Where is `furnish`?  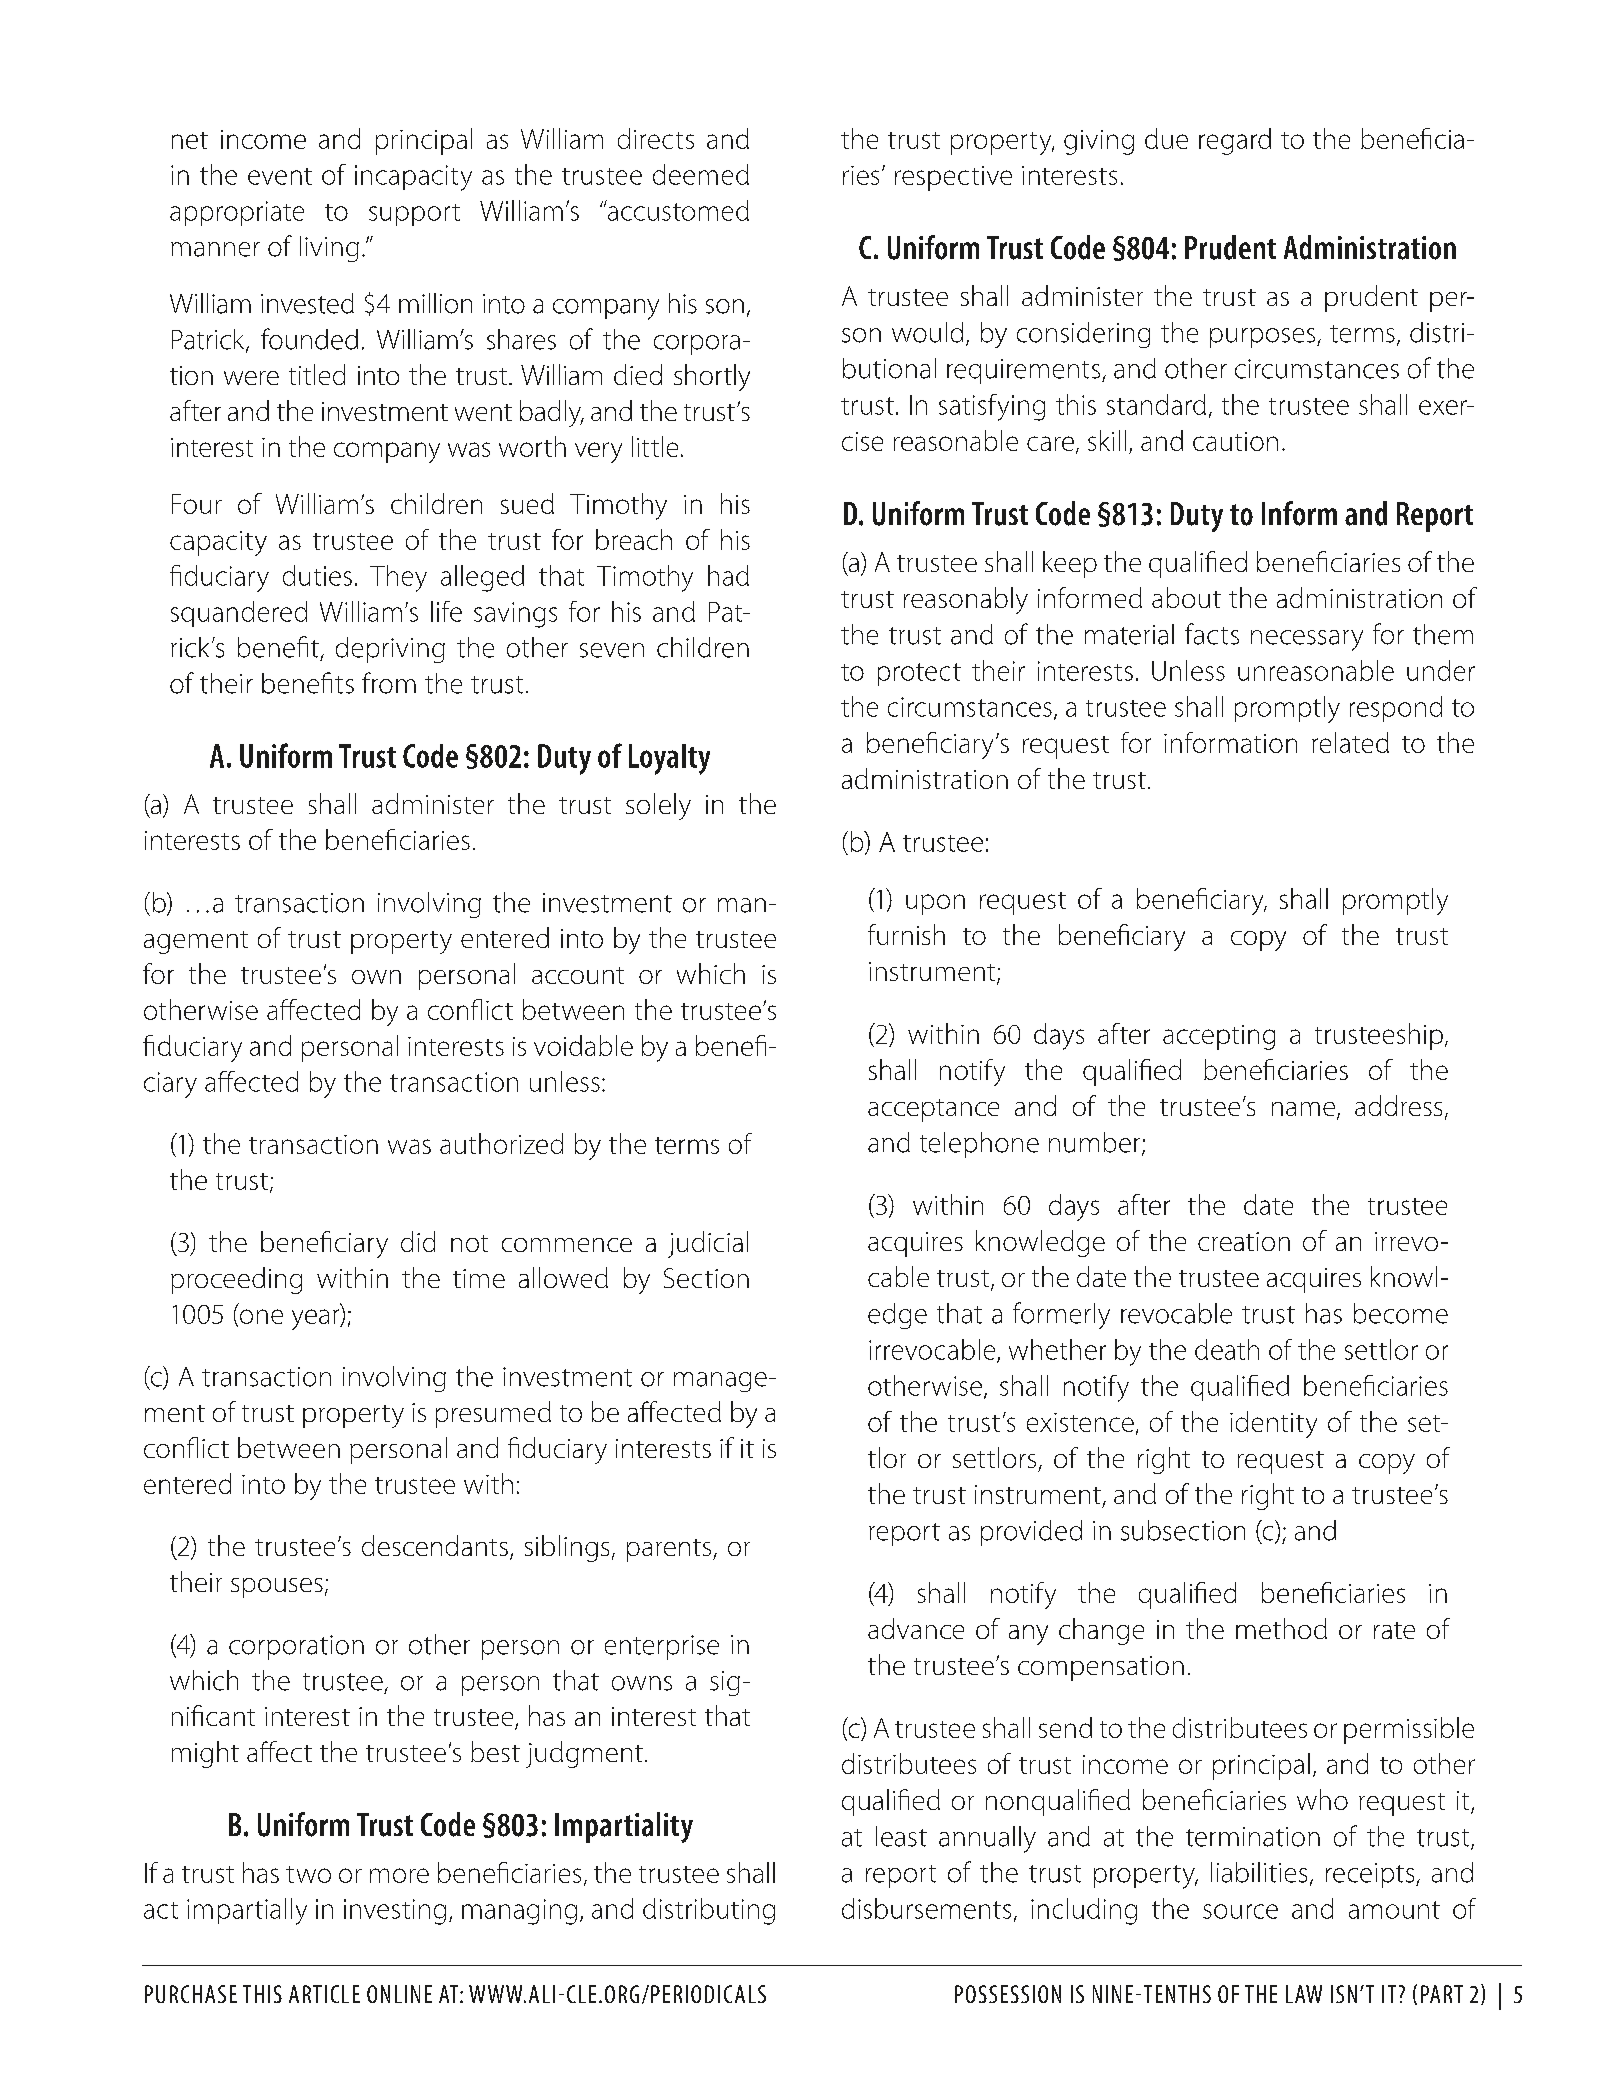
furnish is located at coordinates (906, 934).
